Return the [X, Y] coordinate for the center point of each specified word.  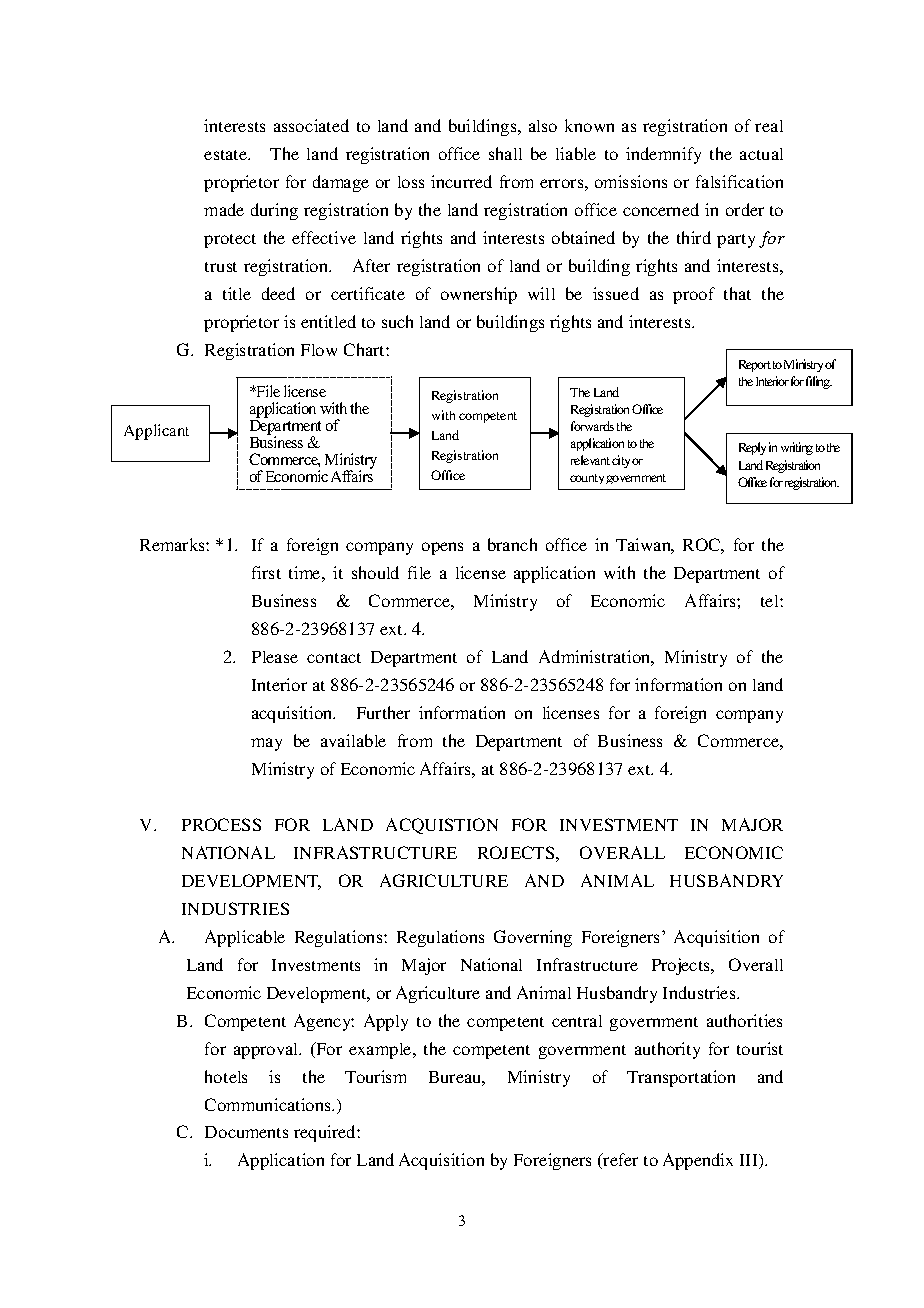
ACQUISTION [442, 826]
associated [311, 125]
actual [761, 154]
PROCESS [221, 824]
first [266, 572]
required [326, 1133]
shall [505, 153]
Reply [752, 448]
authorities [744, 1020]
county [588, 479]
